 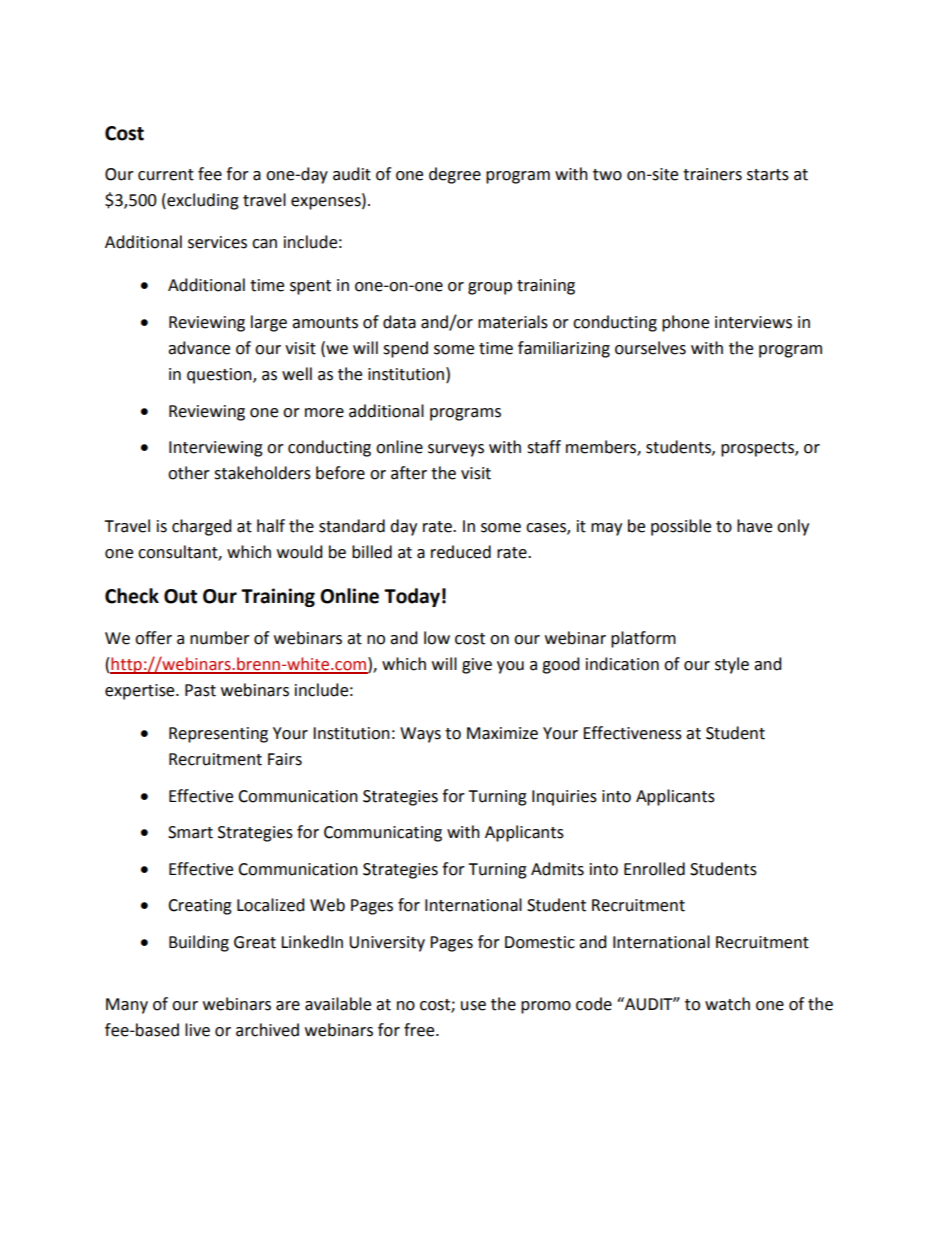 I want to click on surveys, so click(x=456, y=450).
